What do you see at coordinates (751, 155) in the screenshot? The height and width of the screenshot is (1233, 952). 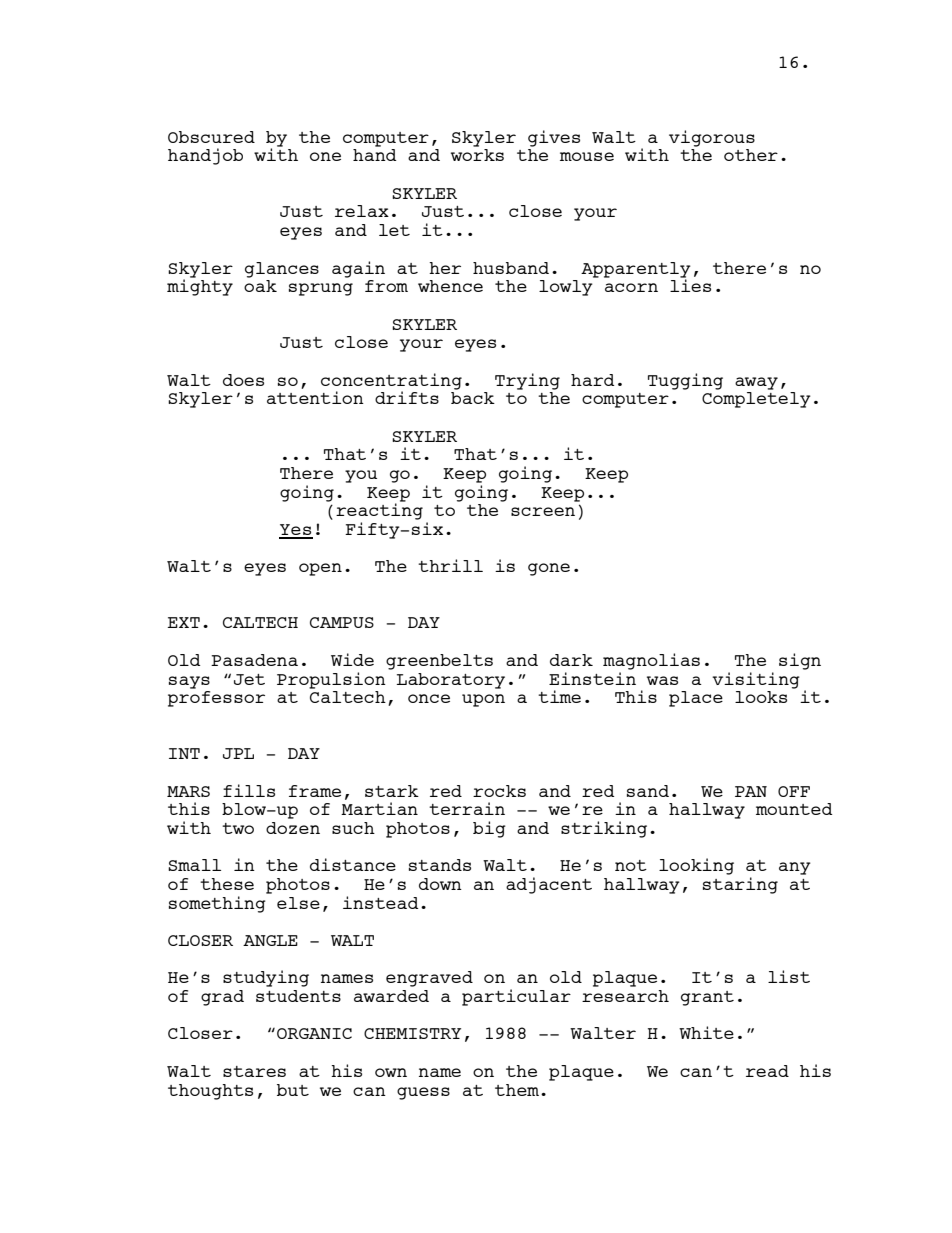 I see `other` at bounding box center [751, 155].
